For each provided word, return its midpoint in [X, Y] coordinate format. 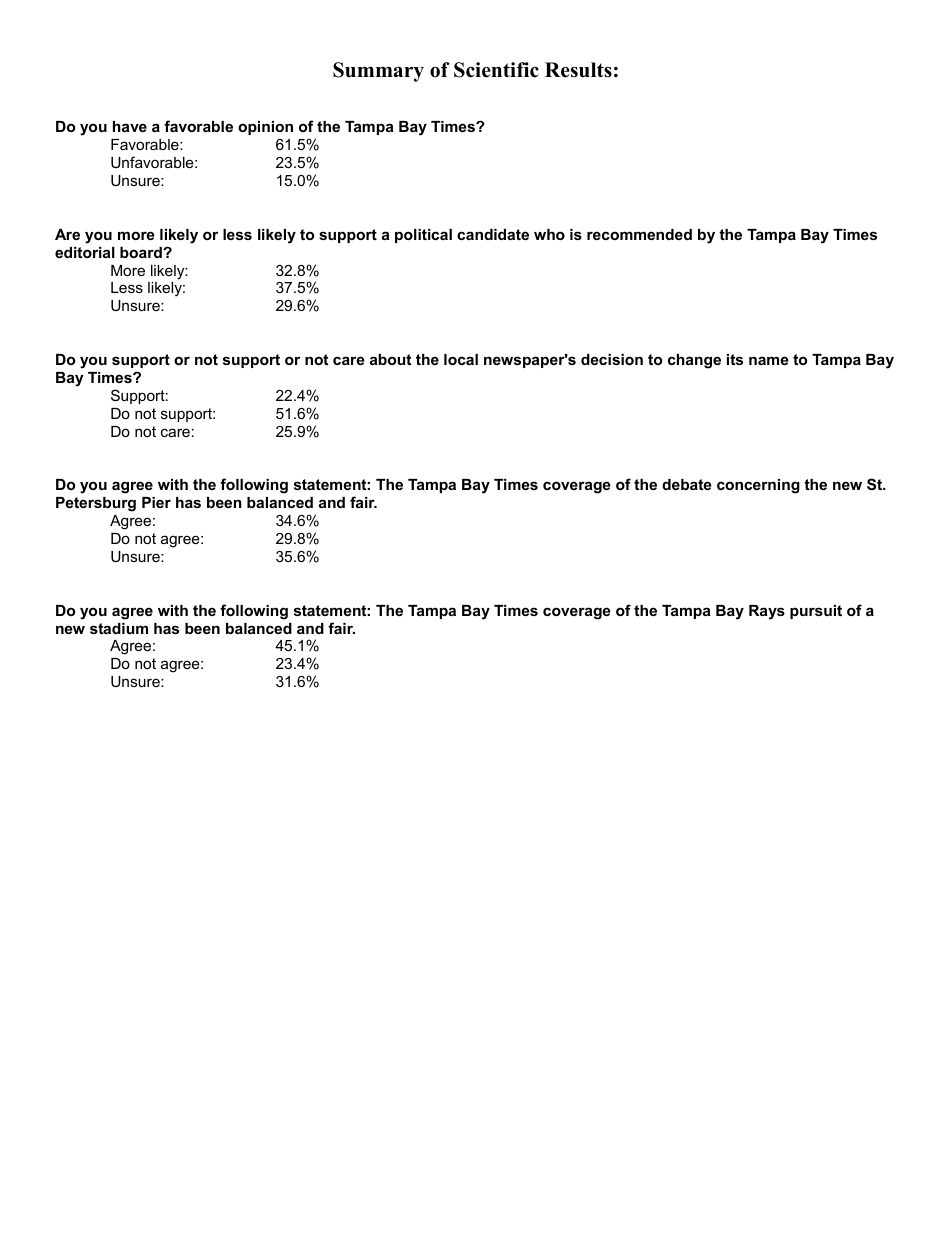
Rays [767, 612]
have [130, 126]
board [142, 252]
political [423, 236]
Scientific [496, 70]
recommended [639, 234]
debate [687, 484]
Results [578, 70]
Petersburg [96, 504]
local [461, 359]
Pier [156, 502]
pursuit [816, 612]
